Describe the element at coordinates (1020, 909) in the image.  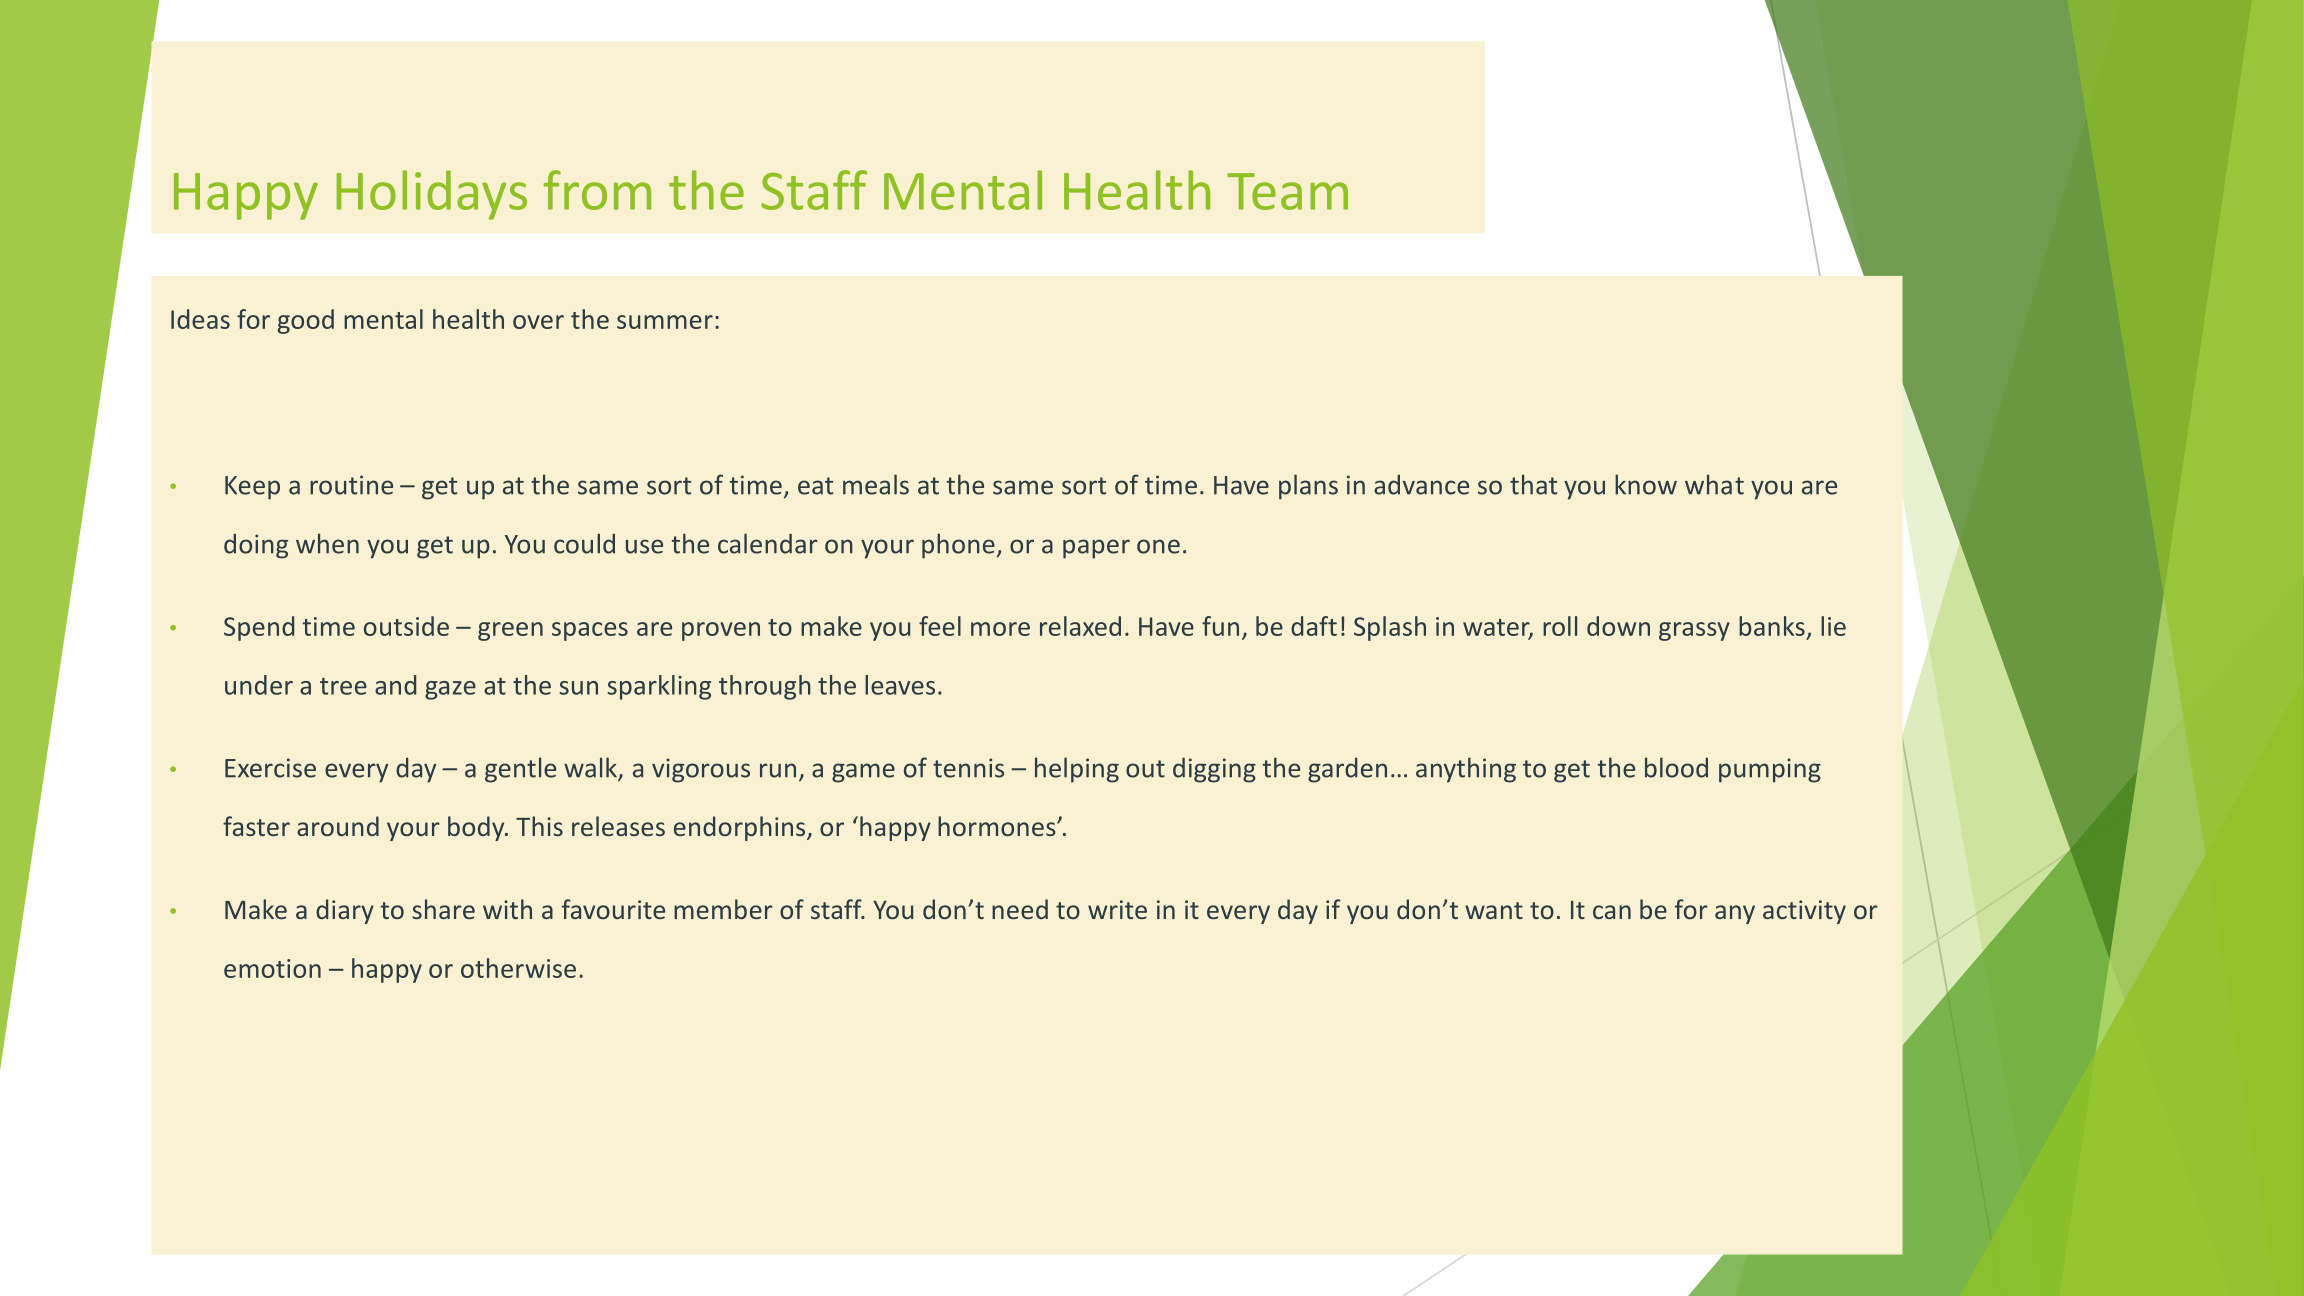
I see `need` at that location.
